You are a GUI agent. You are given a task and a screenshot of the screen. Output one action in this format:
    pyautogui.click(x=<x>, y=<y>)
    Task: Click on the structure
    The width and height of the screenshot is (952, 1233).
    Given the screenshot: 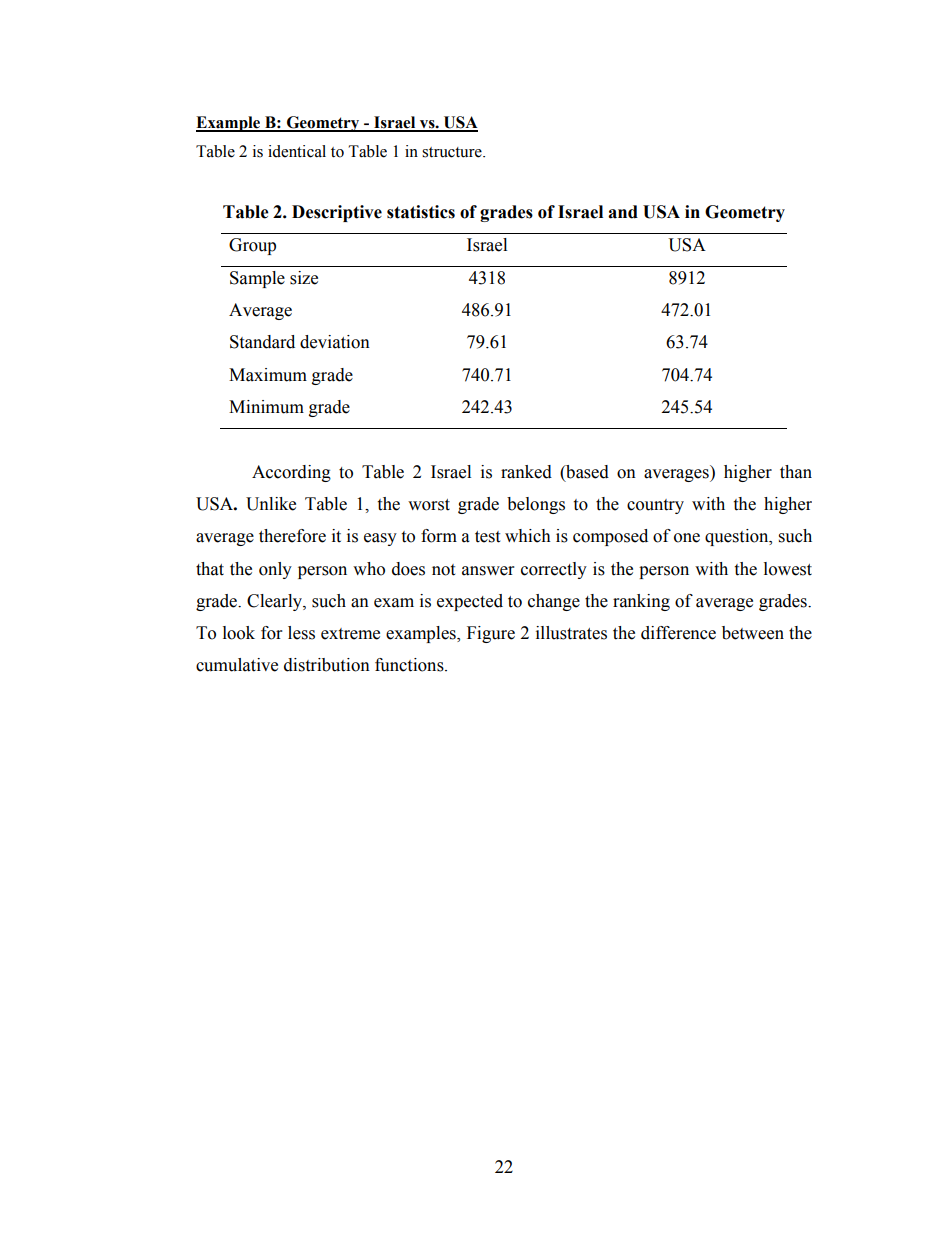 What is the action you would take?
    pyautogui.click(x=453, y=152)
